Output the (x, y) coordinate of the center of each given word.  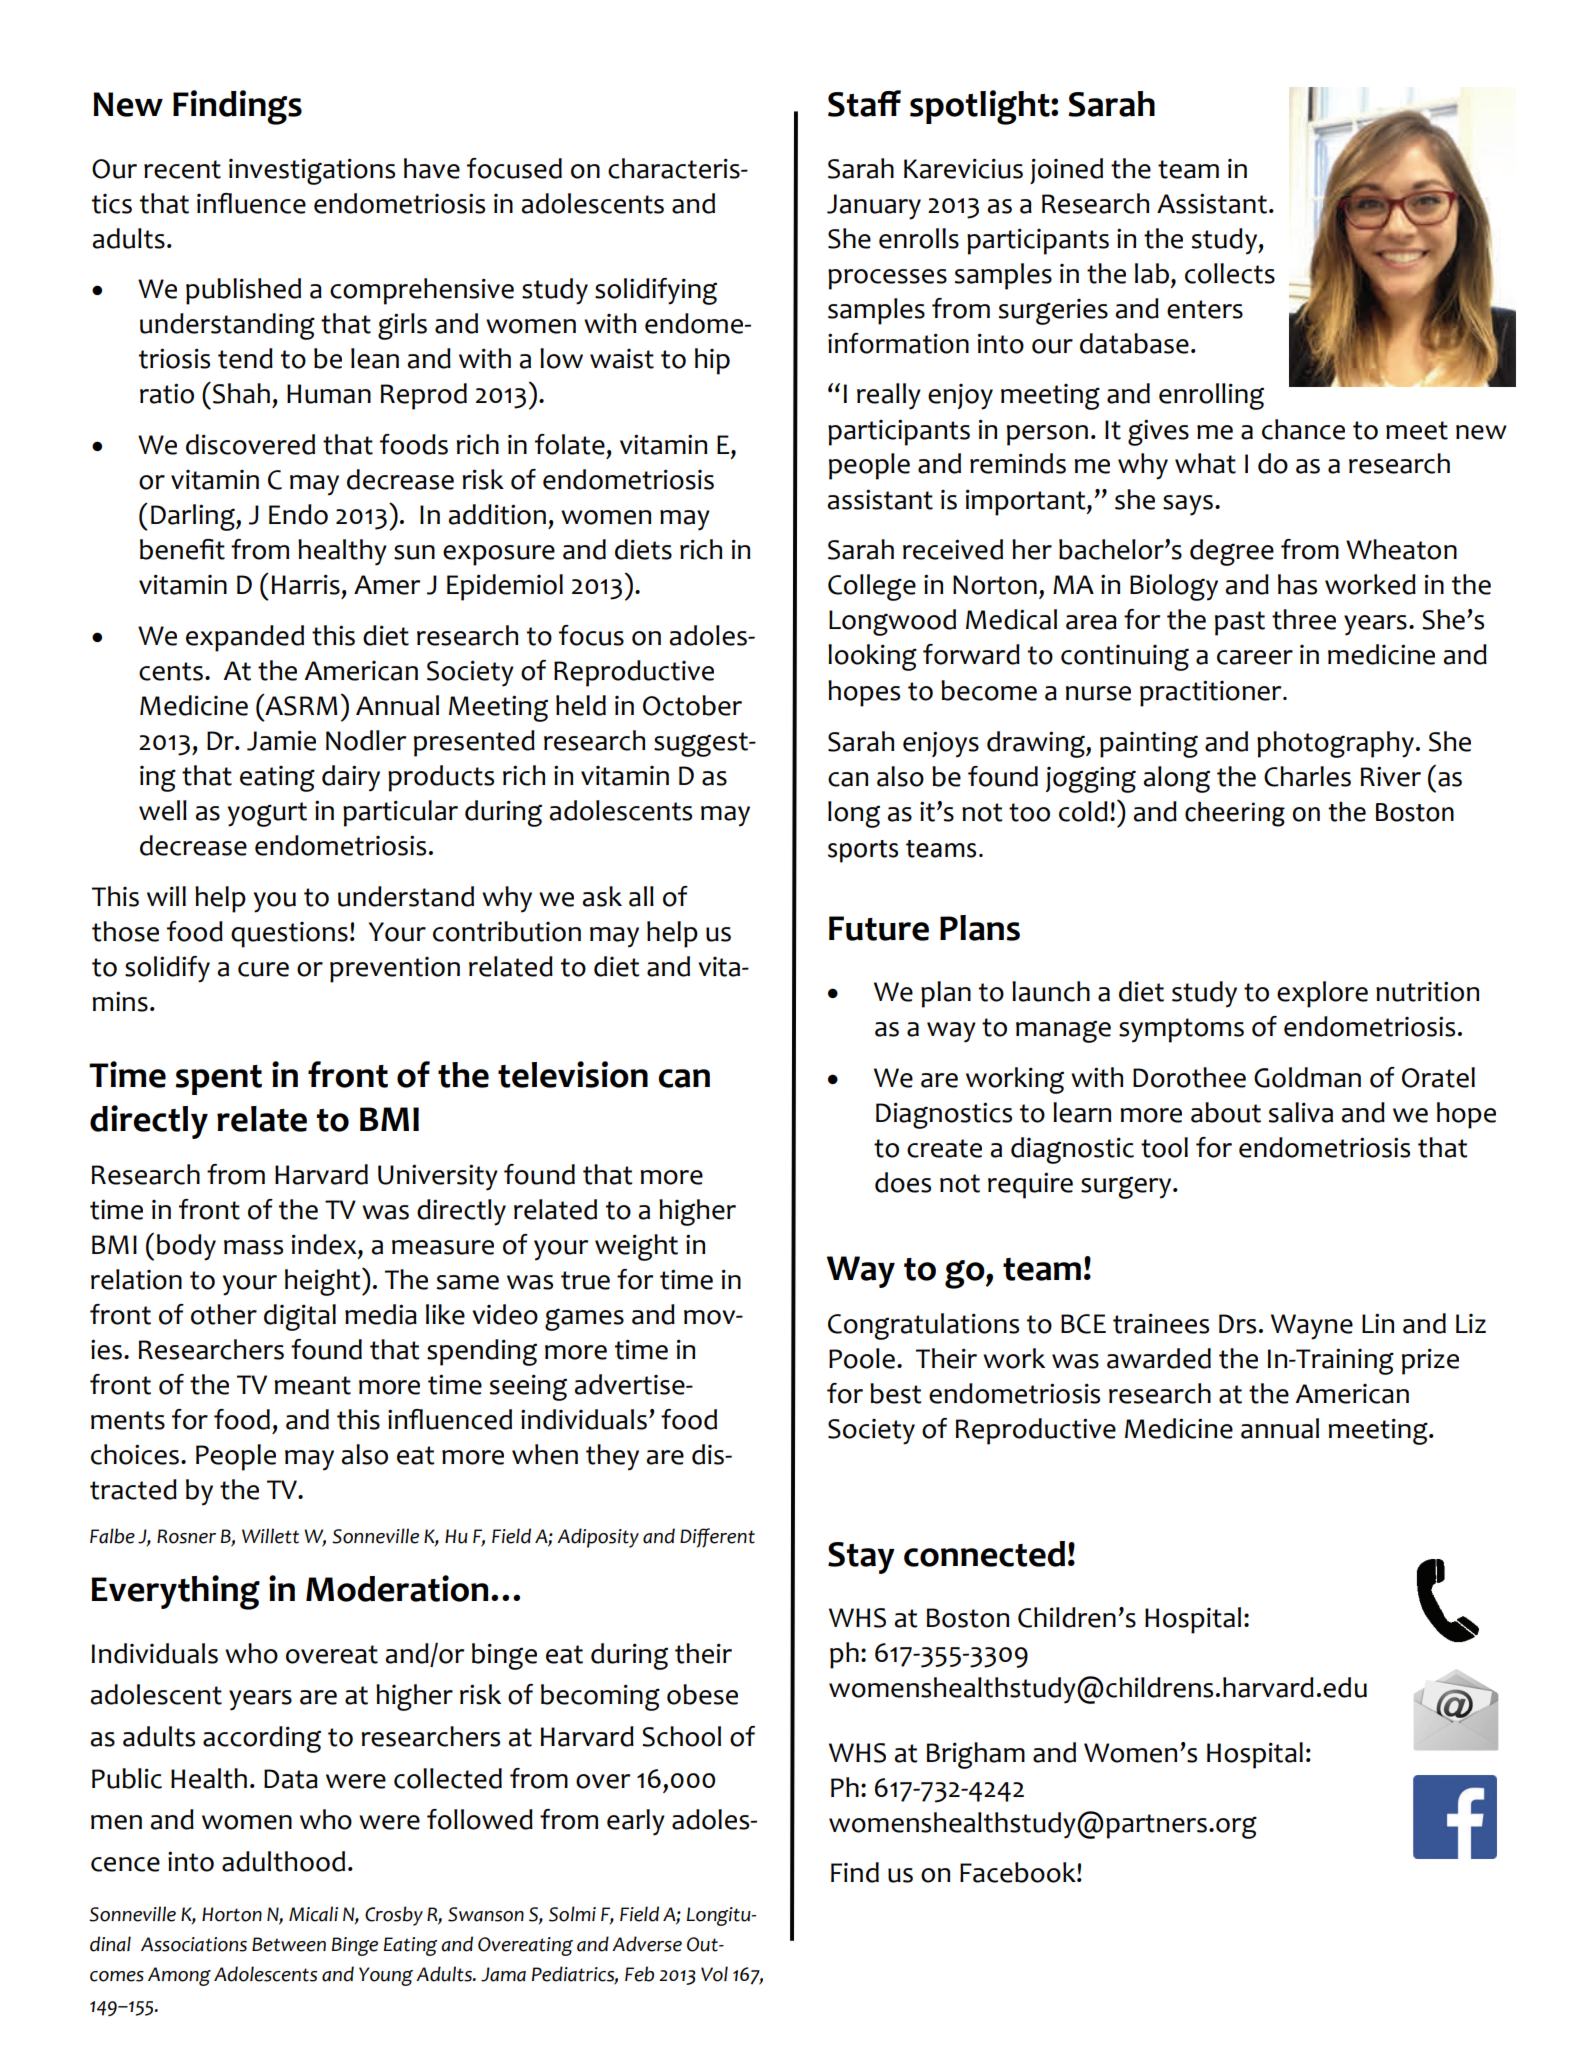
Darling (194, 517)
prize (1430, 1361)
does (903, 1182)
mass (253, 1247)
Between (289, 1944)
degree (1232, 552)
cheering (1235, 814)
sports (863, 851)
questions (289, 935)
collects (1230, 273)
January (874, 207)
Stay (861, 1558)
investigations (312, 171)
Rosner (186, 1536)
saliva (1301, 1112)
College (872, 587)
